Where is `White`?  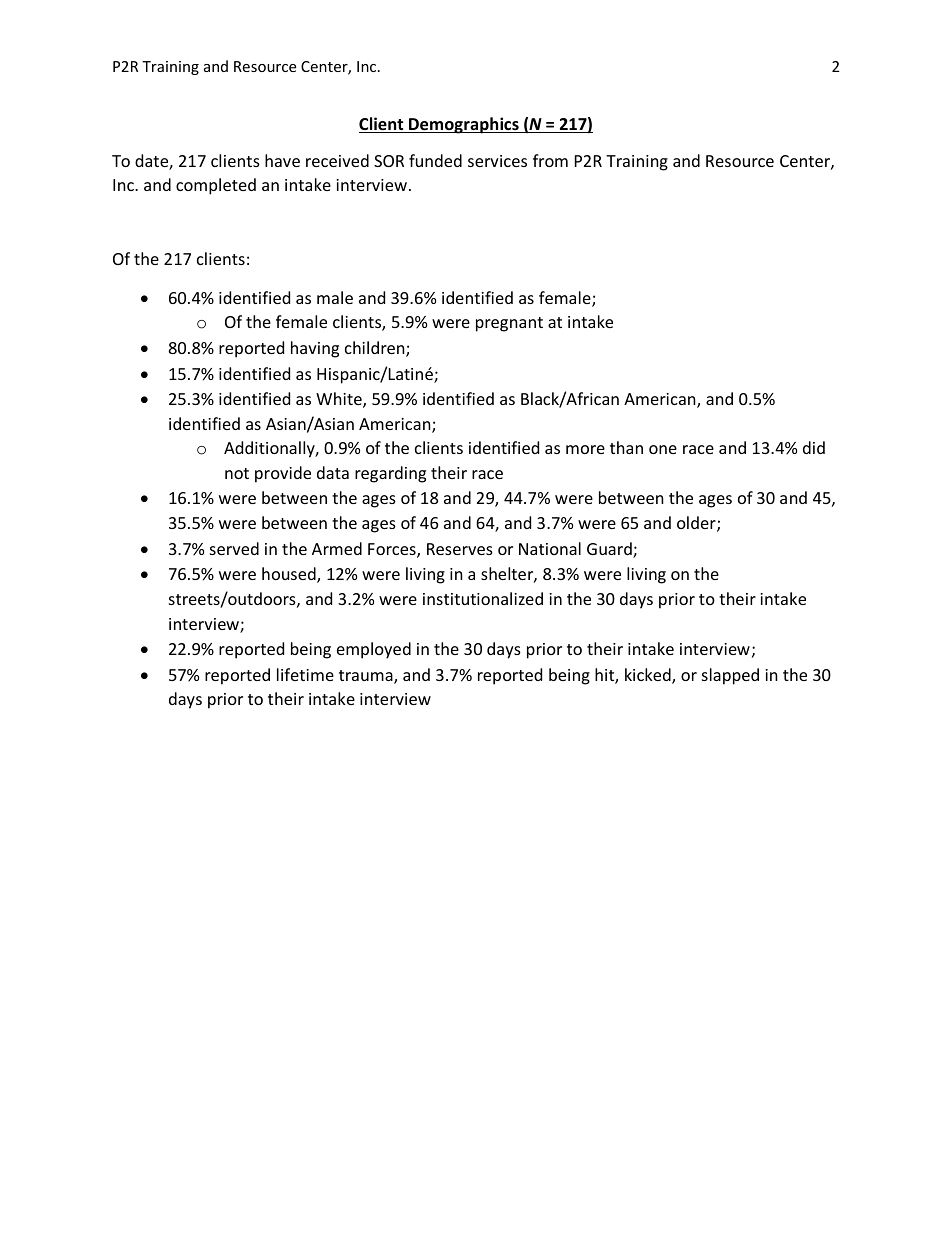
White is located at coordinates (340, 400).
